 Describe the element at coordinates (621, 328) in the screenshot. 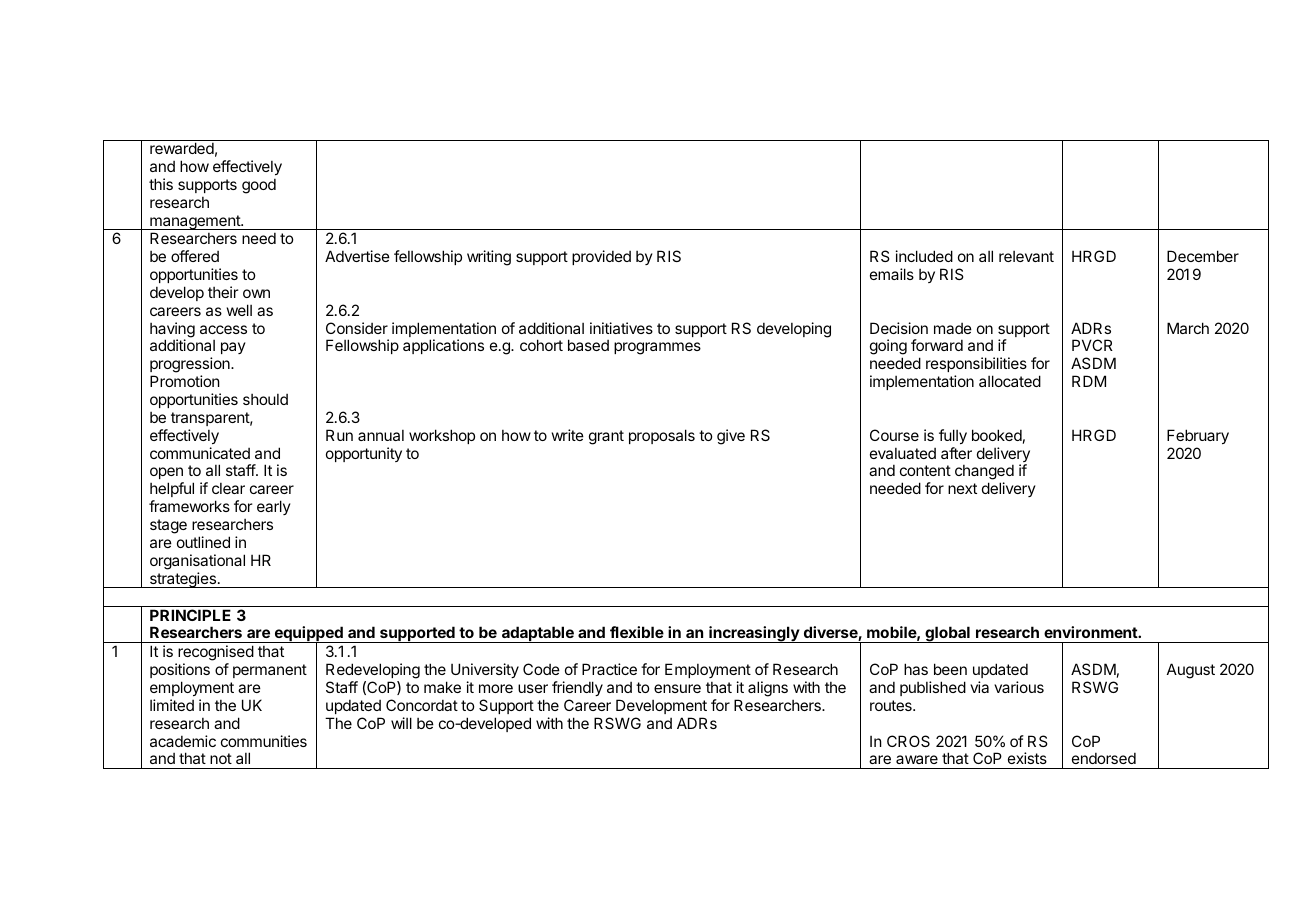

I see `initiatives` at that location.
